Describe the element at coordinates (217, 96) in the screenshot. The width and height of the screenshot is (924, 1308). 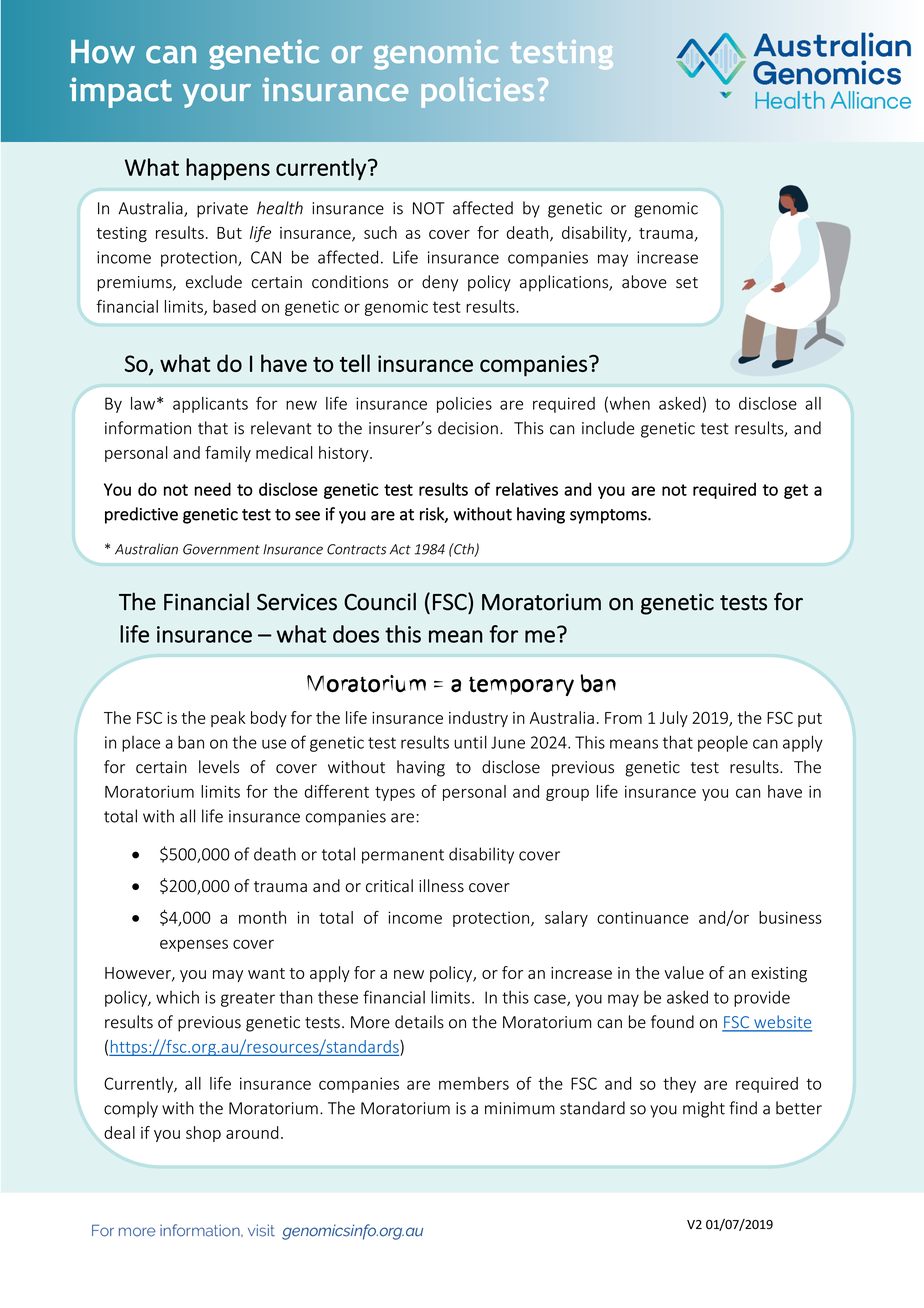
I see `your` at that location.
